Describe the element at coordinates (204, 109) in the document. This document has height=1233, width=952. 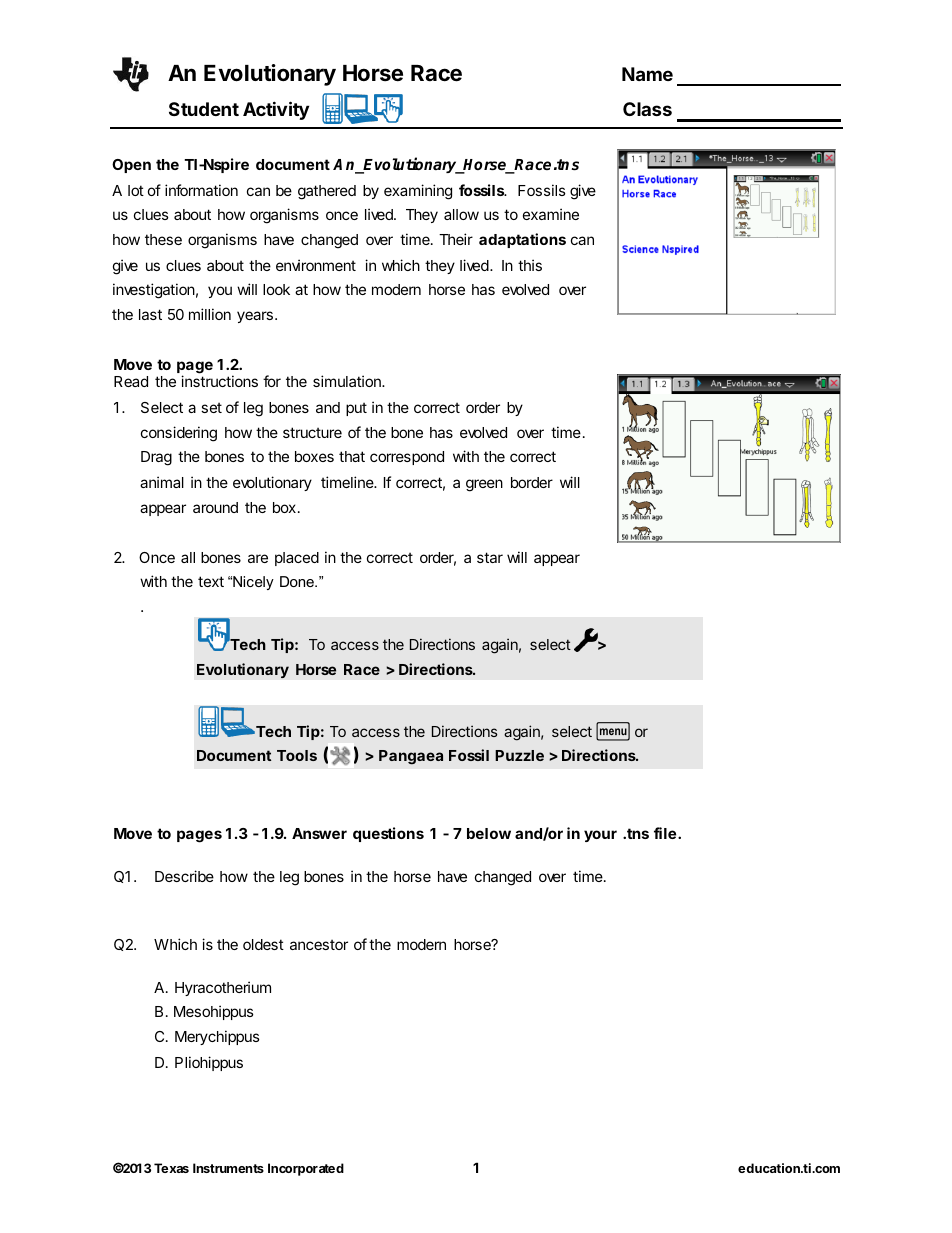
I see `Student` at that location.
